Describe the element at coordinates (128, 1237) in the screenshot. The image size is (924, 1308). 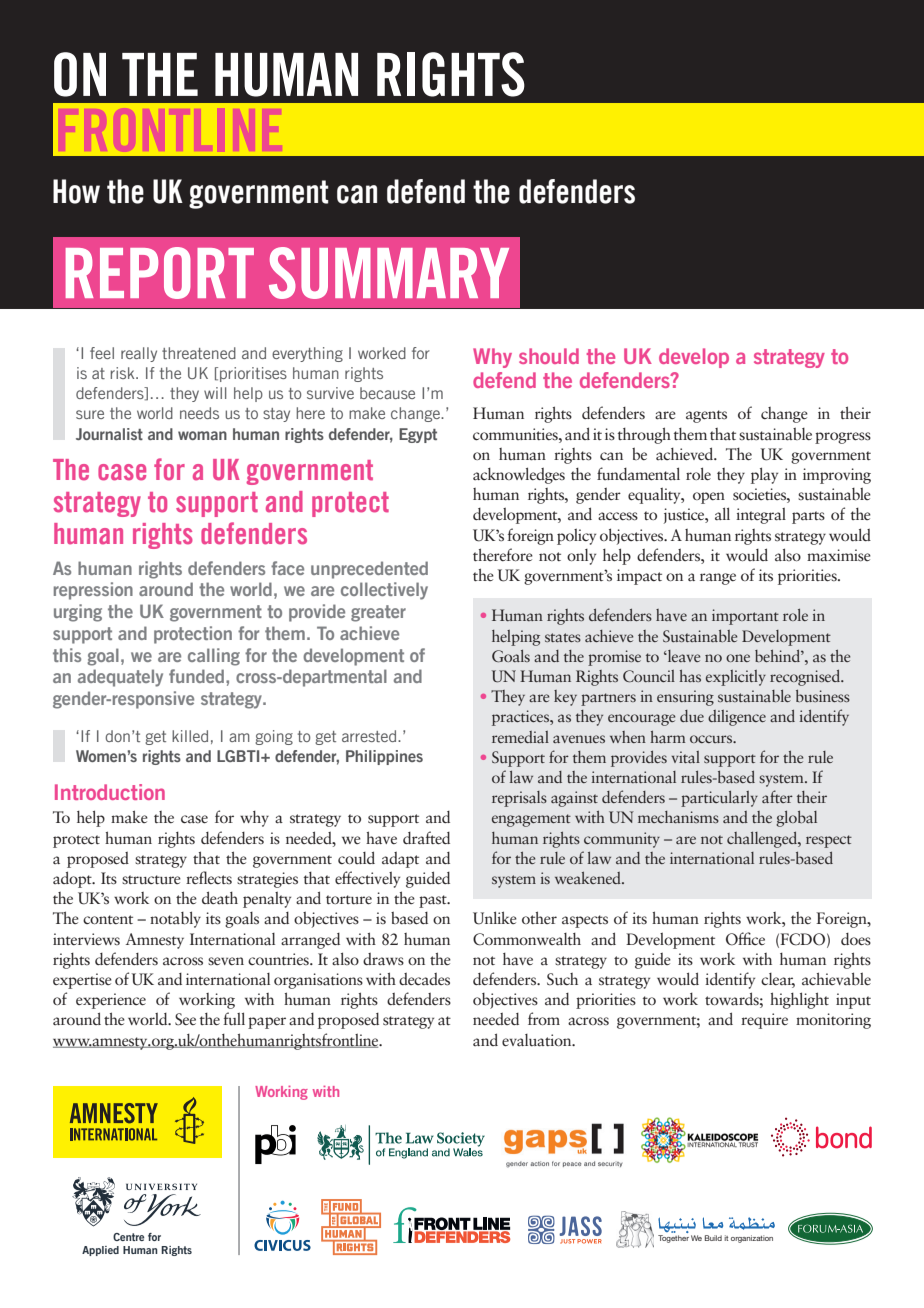
I see `Centre` at that location.
